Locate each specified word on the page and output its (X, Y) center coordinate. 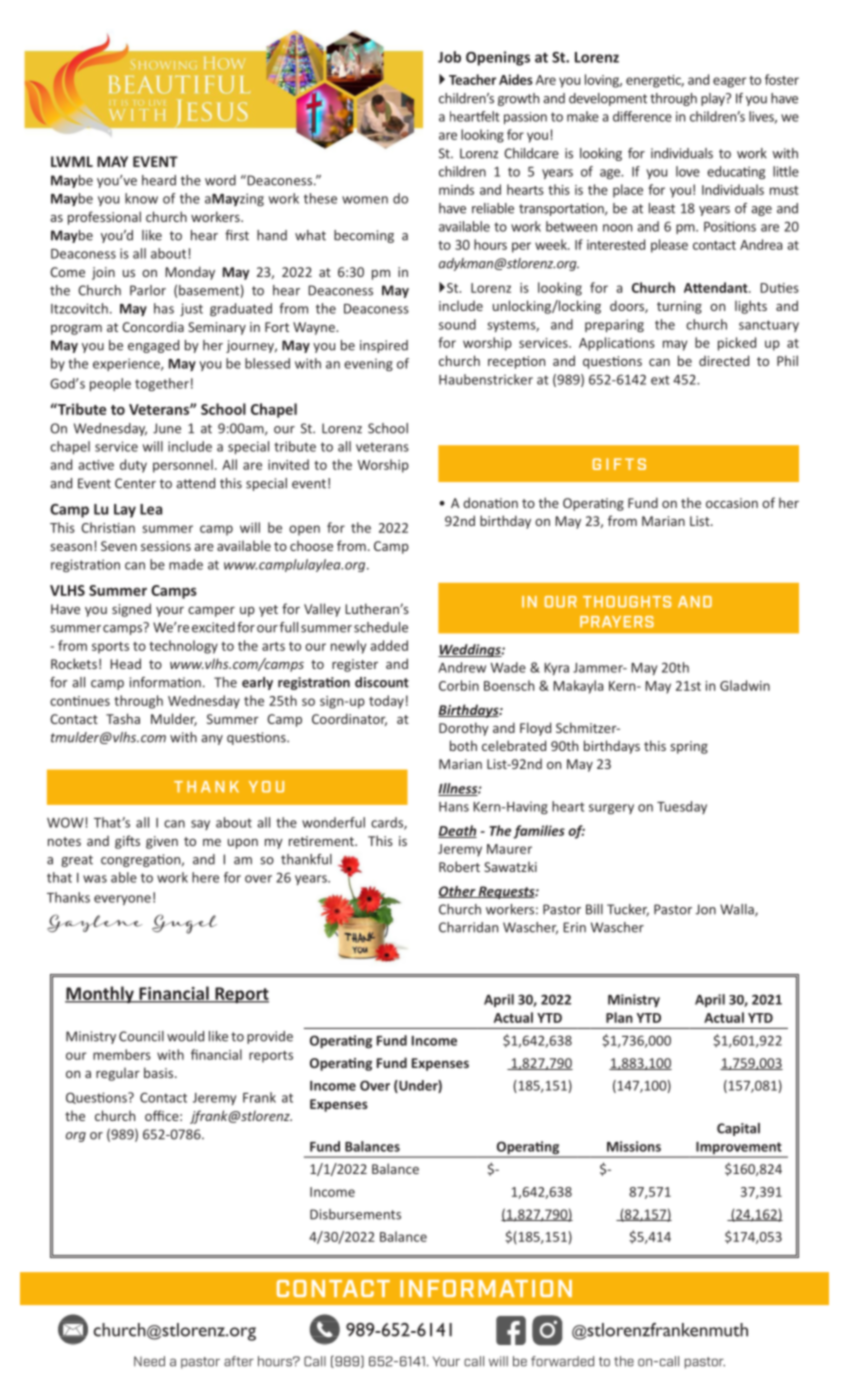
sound (457, 324)
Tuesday (682, 807)
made (186, 564)
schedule (381, 627)
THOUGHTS (627, 602)
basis (160, 1072)
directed (724, 360)
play (714, 99)
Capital (738, 1129)
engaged (153, 346)
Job (449, 57)
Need (149, 1361)
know (141, 198)
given (162, 842)
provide (270, 1037)
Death (457, 831)
